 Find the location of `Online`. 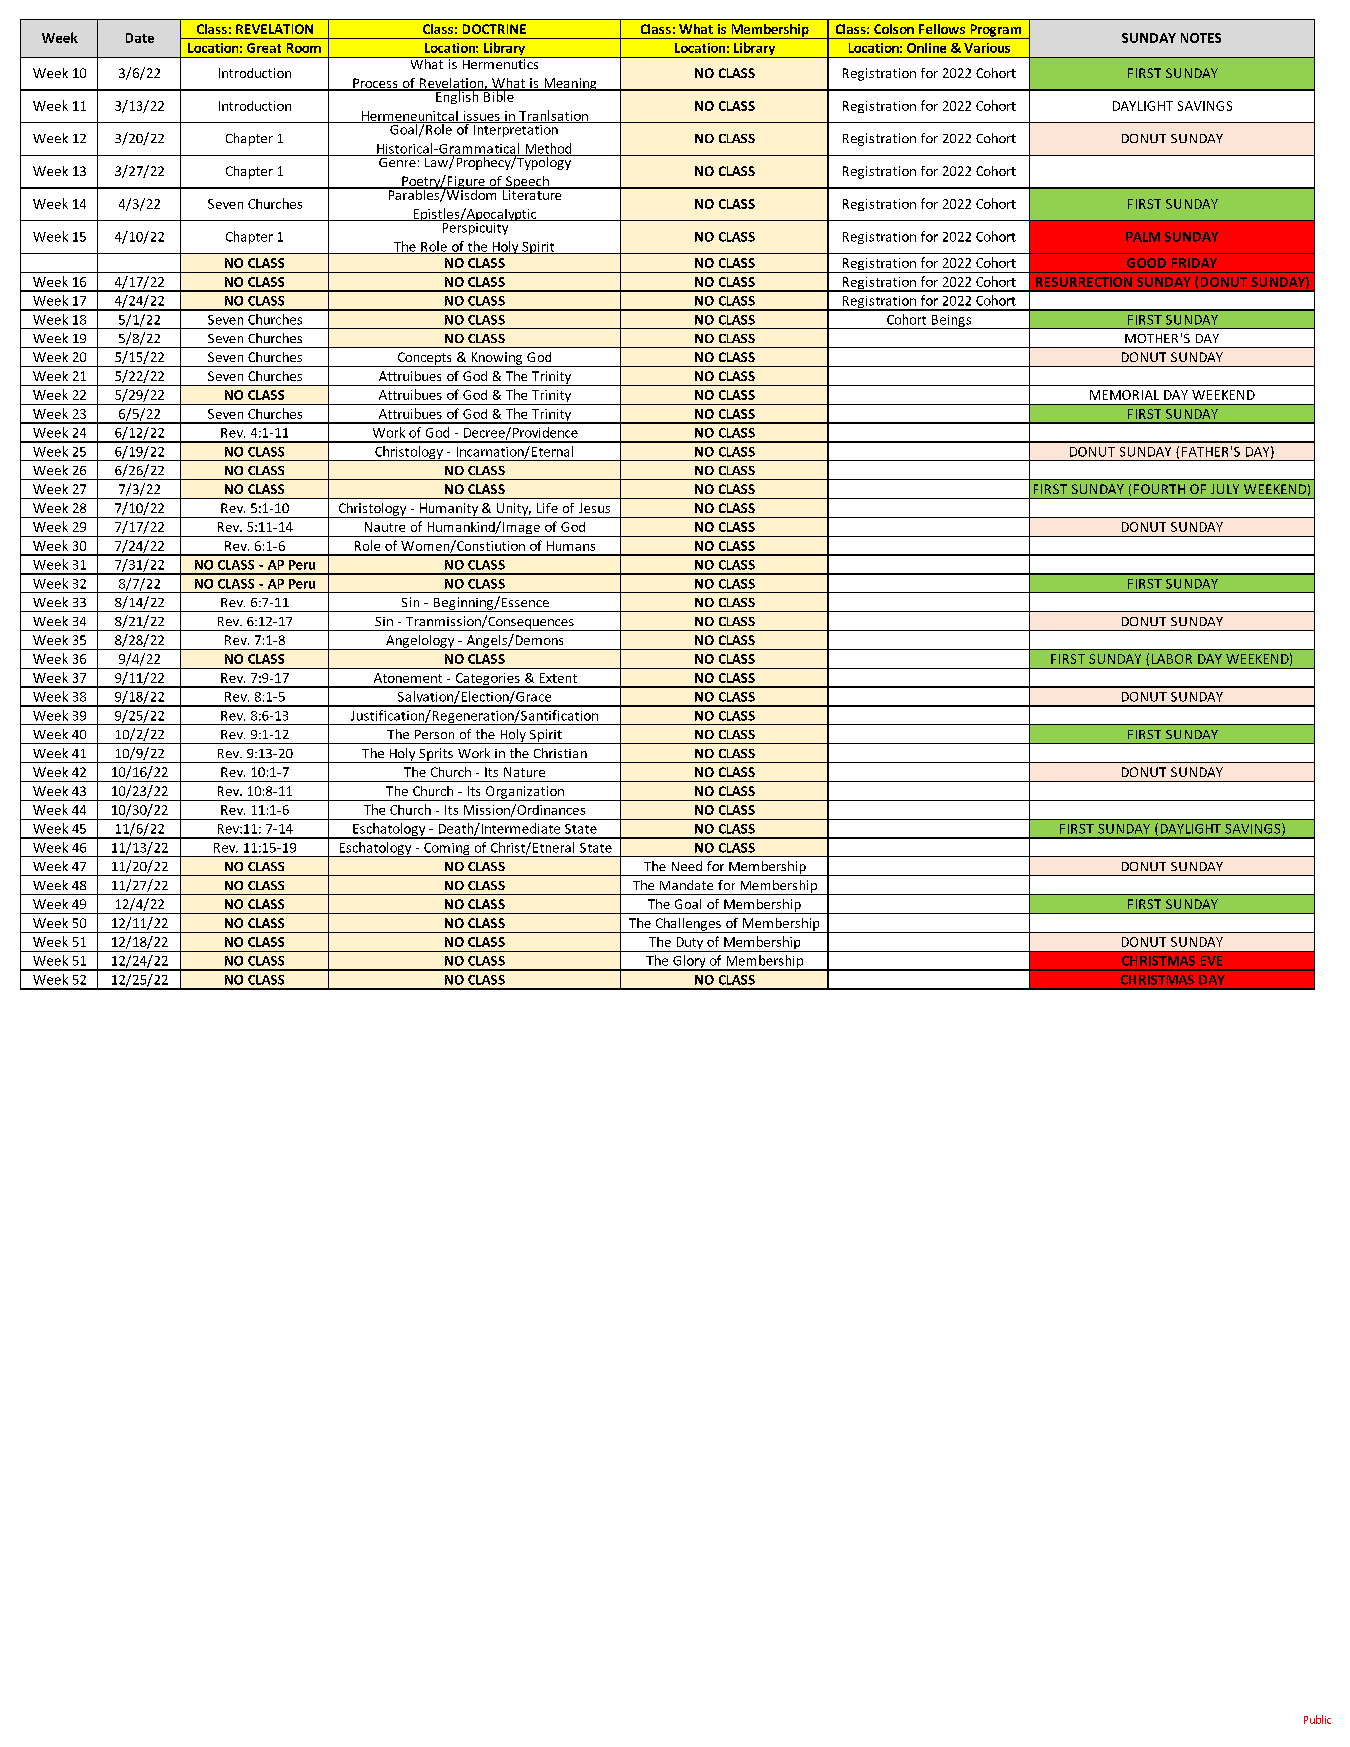

Online is located at coordinates (926, 48).
